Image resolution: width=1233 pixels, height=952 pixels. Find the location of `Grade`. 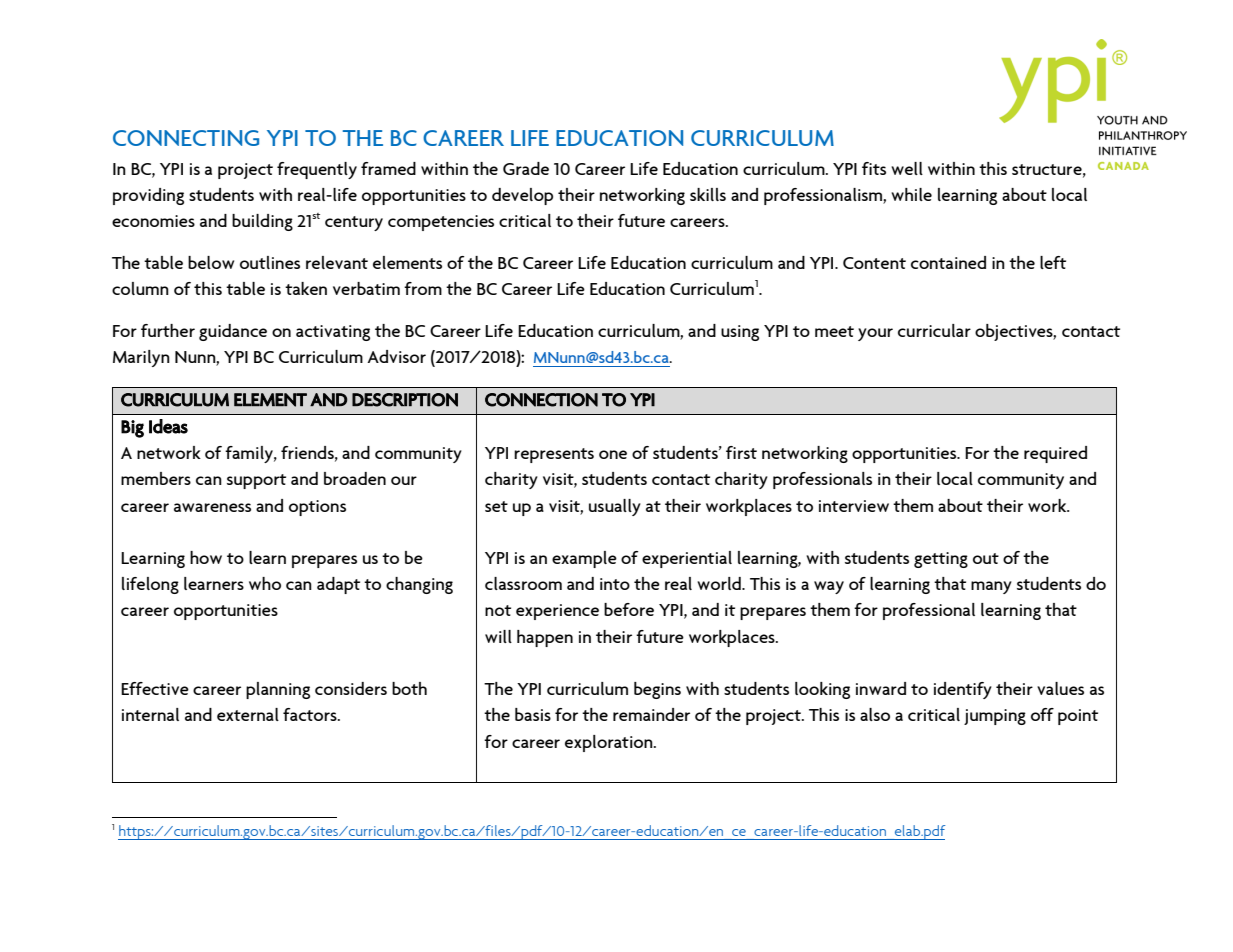

Grade is located at coordinates (526, 168).
